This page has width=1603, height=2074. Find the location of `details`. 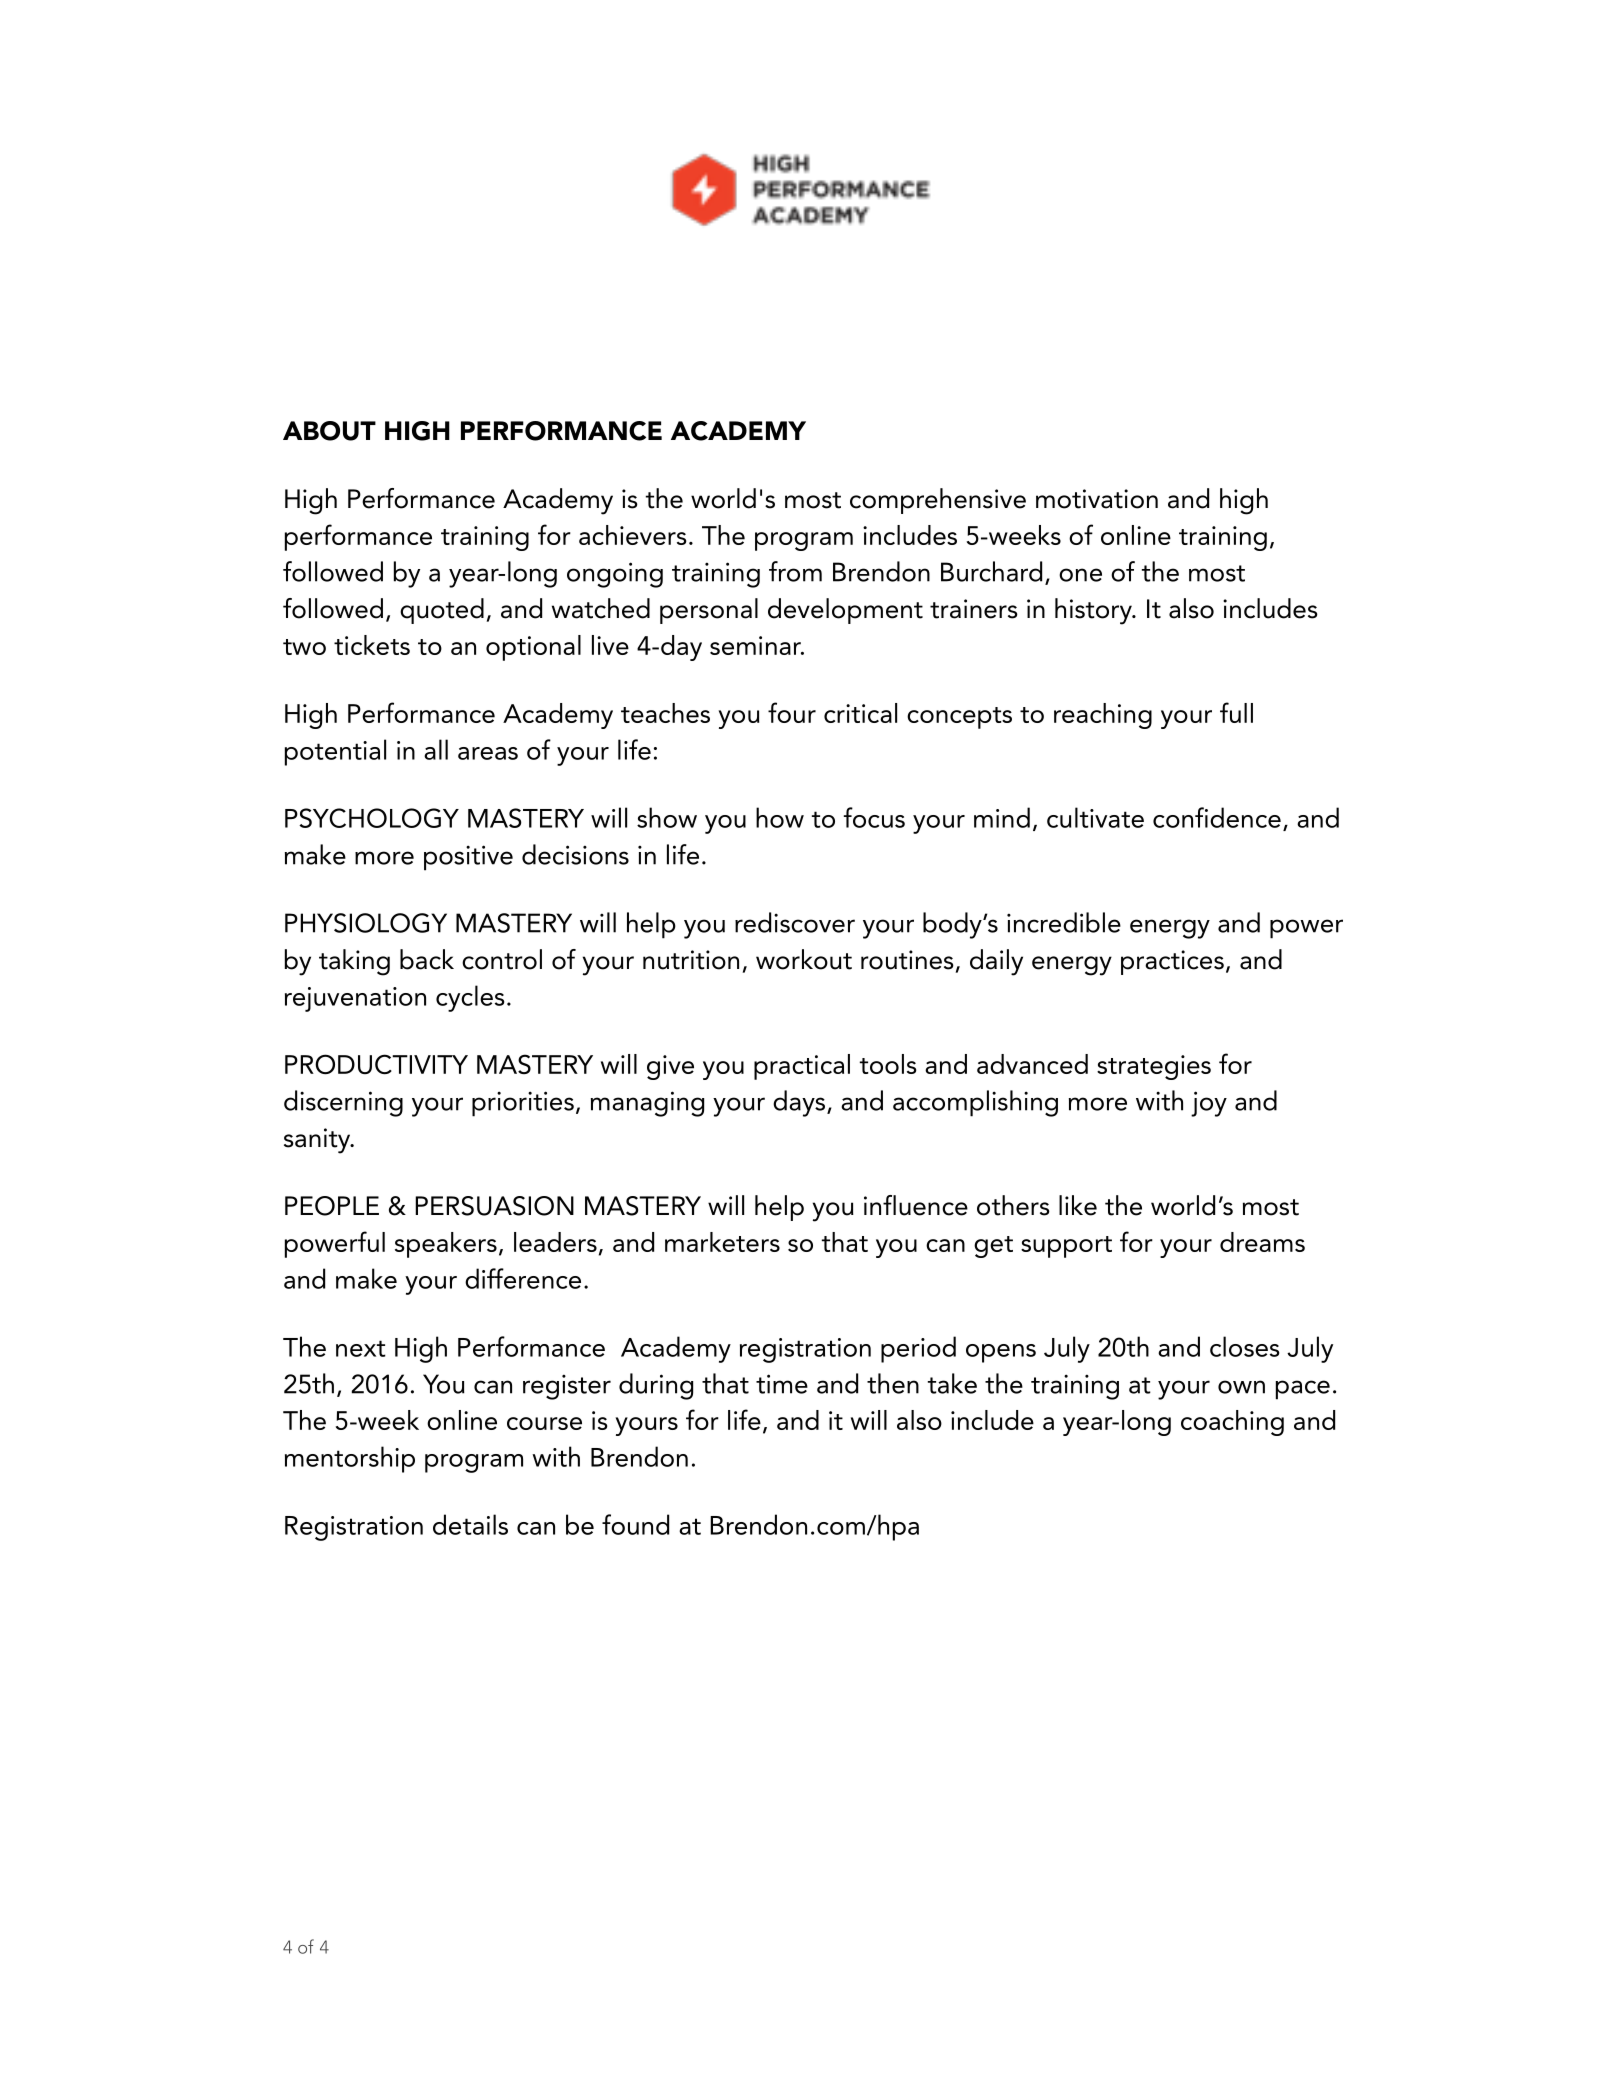

details is located at coordinates (470, 1524).
